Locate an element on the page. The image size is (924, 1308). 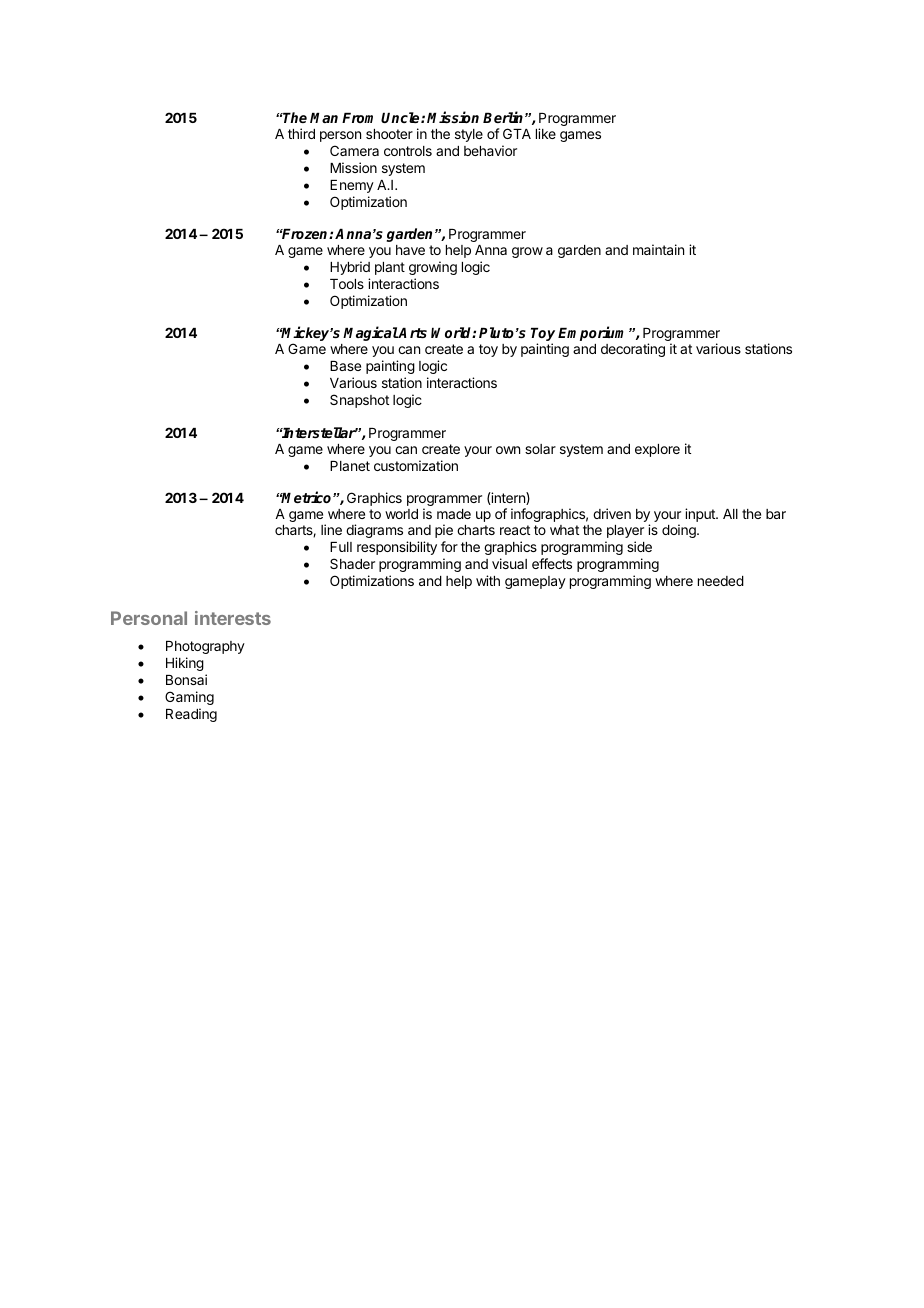
third is located at coordinates (301, 133).
